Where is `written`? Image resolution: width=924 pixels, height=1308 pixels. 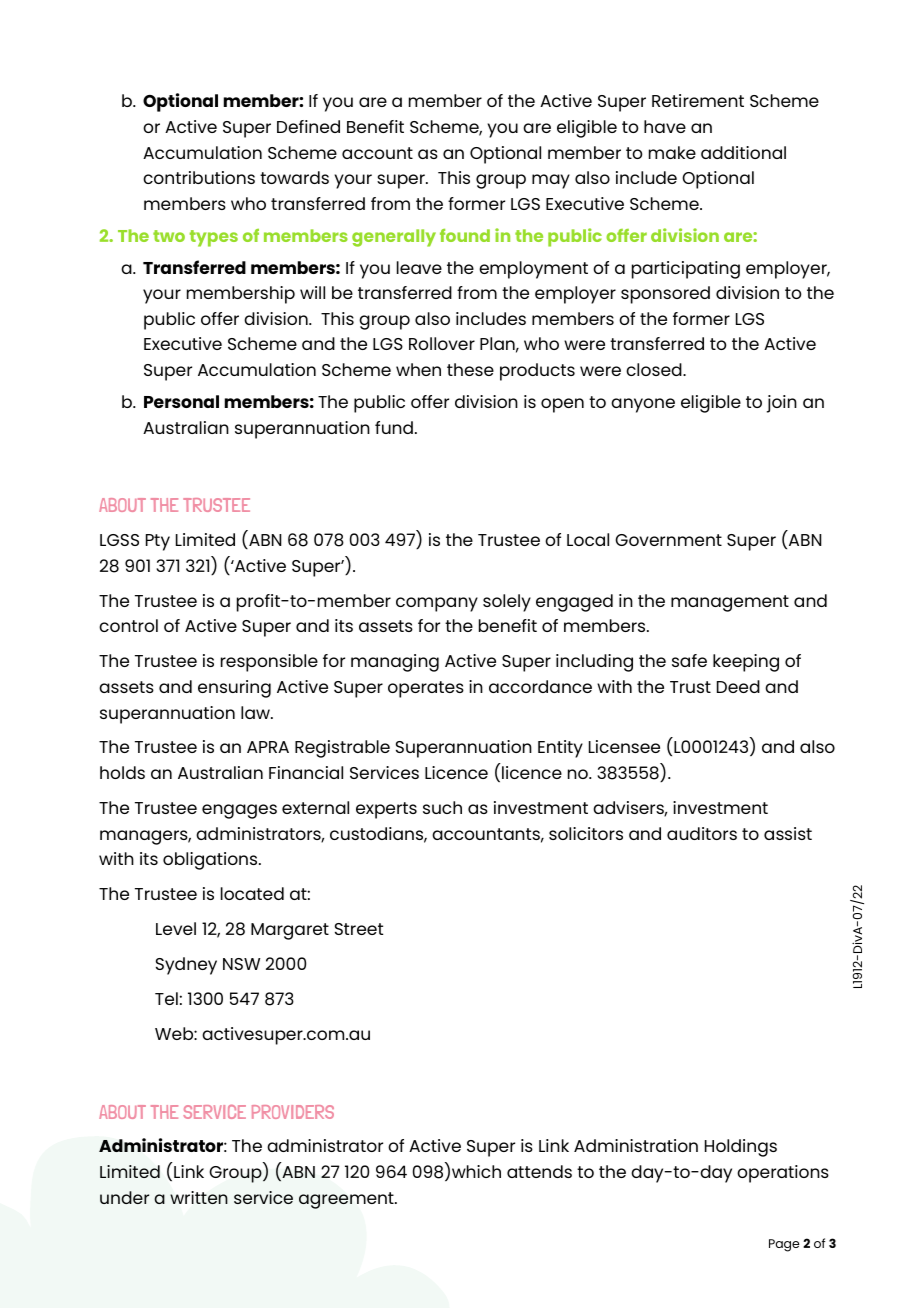 written is located at coordinates (199, 1197).
